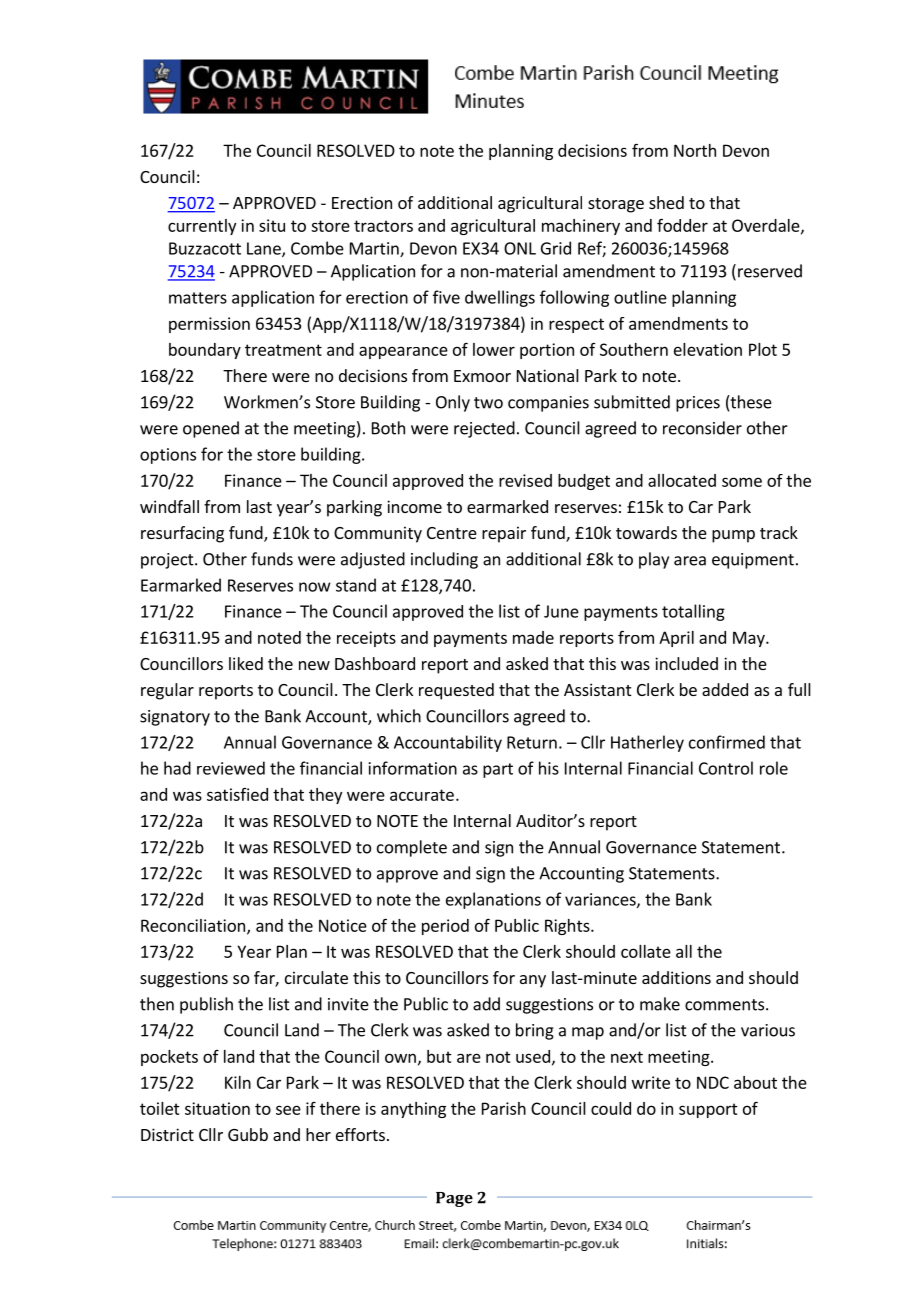  I want to click on resurfacing, so click(182, 534).
